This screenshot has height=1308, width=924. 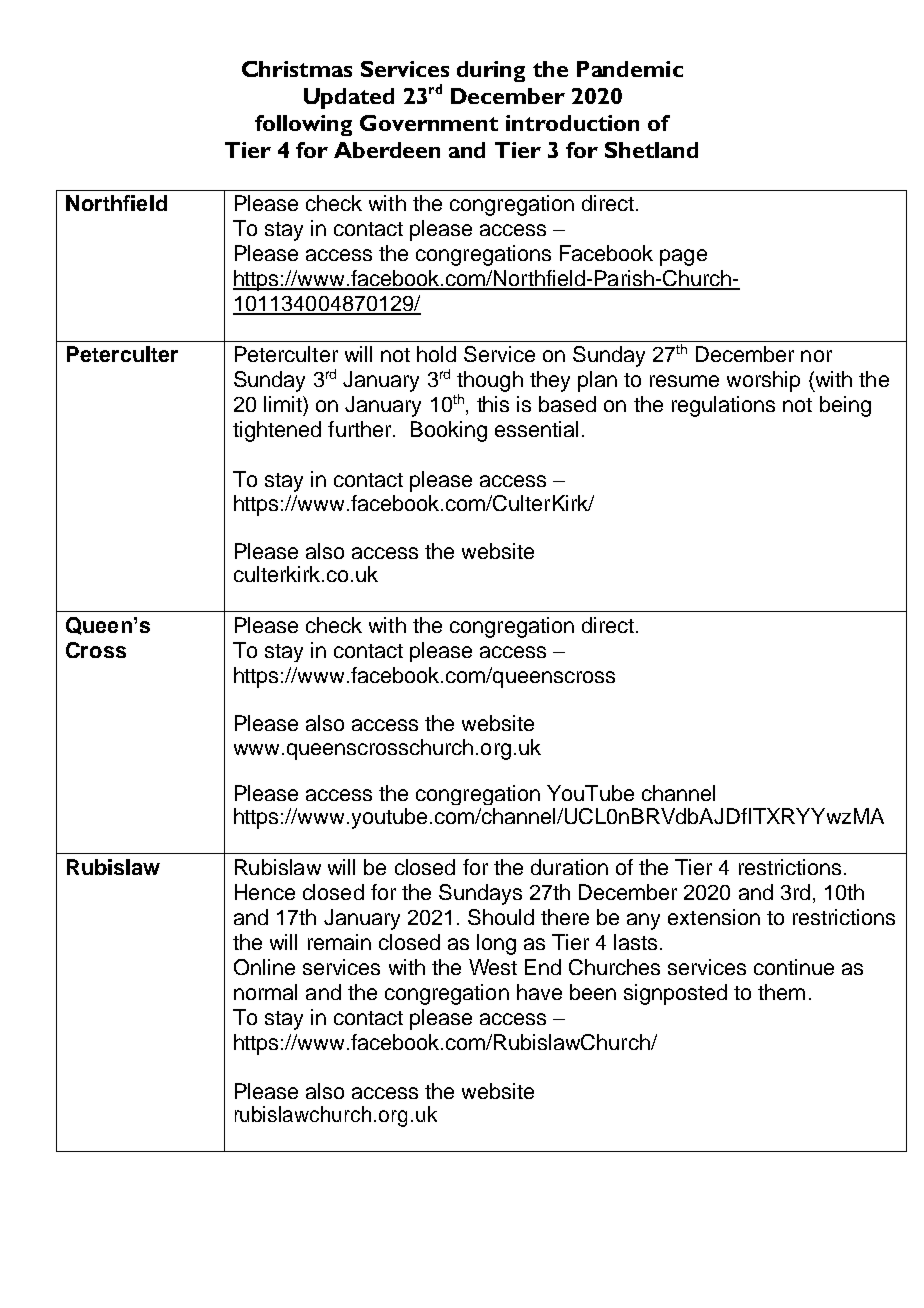 What do you see at coordinates (536, 429) in the screenshot?
I see `essential` at bounding box center [536, 429].
